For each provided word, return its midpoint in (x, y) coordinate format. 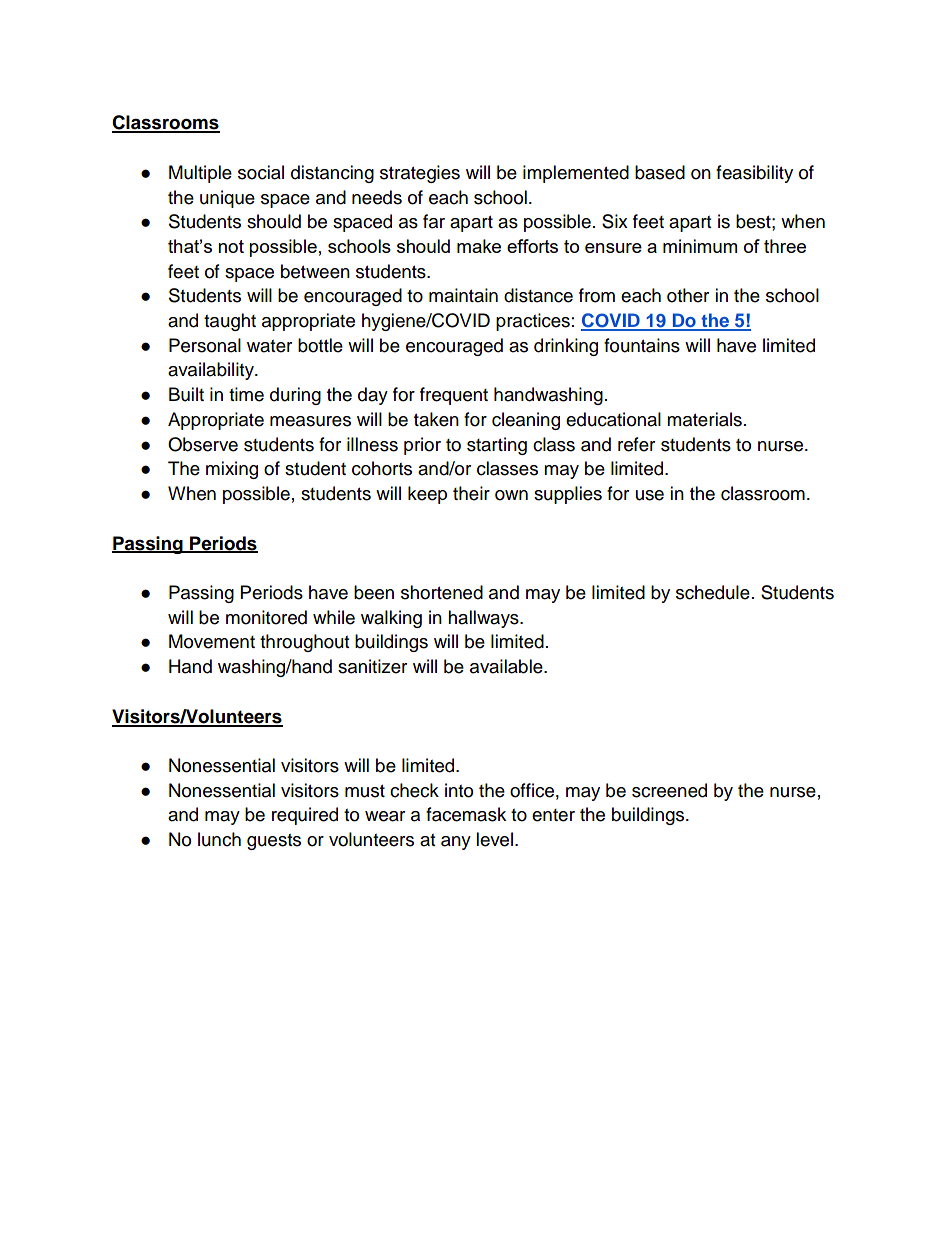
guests (274, 842)
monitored (266, 617)
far (434, 221)
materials (704, 419)
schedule (713, 592)
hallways (484, 619)
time (246, 394)
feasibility (754, 174)
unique (227, 199)
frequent (454, 396)
